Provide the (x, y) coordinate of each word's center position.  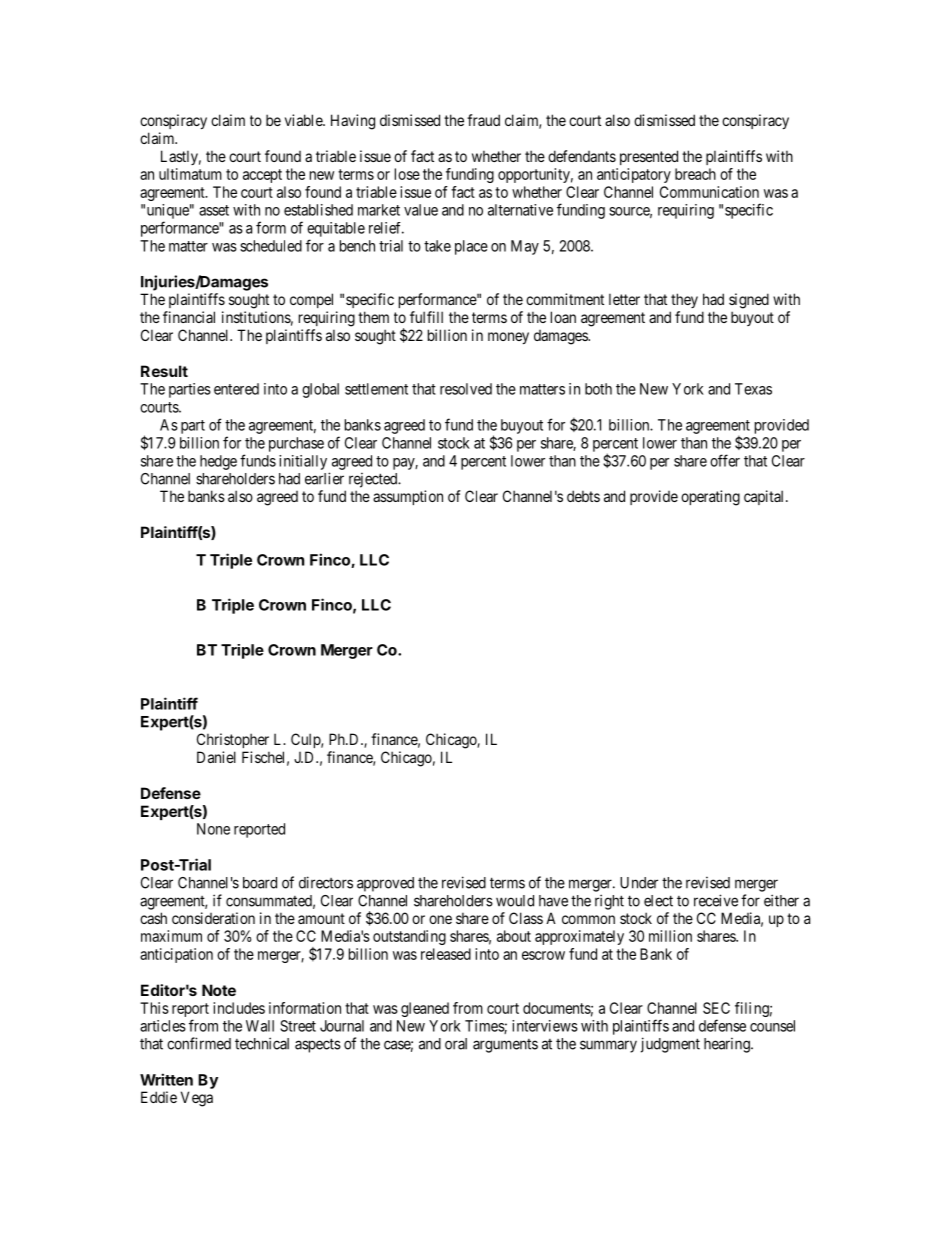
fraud (483, 120)
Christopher (233, 740)
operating (710, 498)
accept (262, 176)
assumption (408, 497)
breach (695, 174)
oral (456, 1044)
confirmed (199, 1043)
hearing (728, 1045)
